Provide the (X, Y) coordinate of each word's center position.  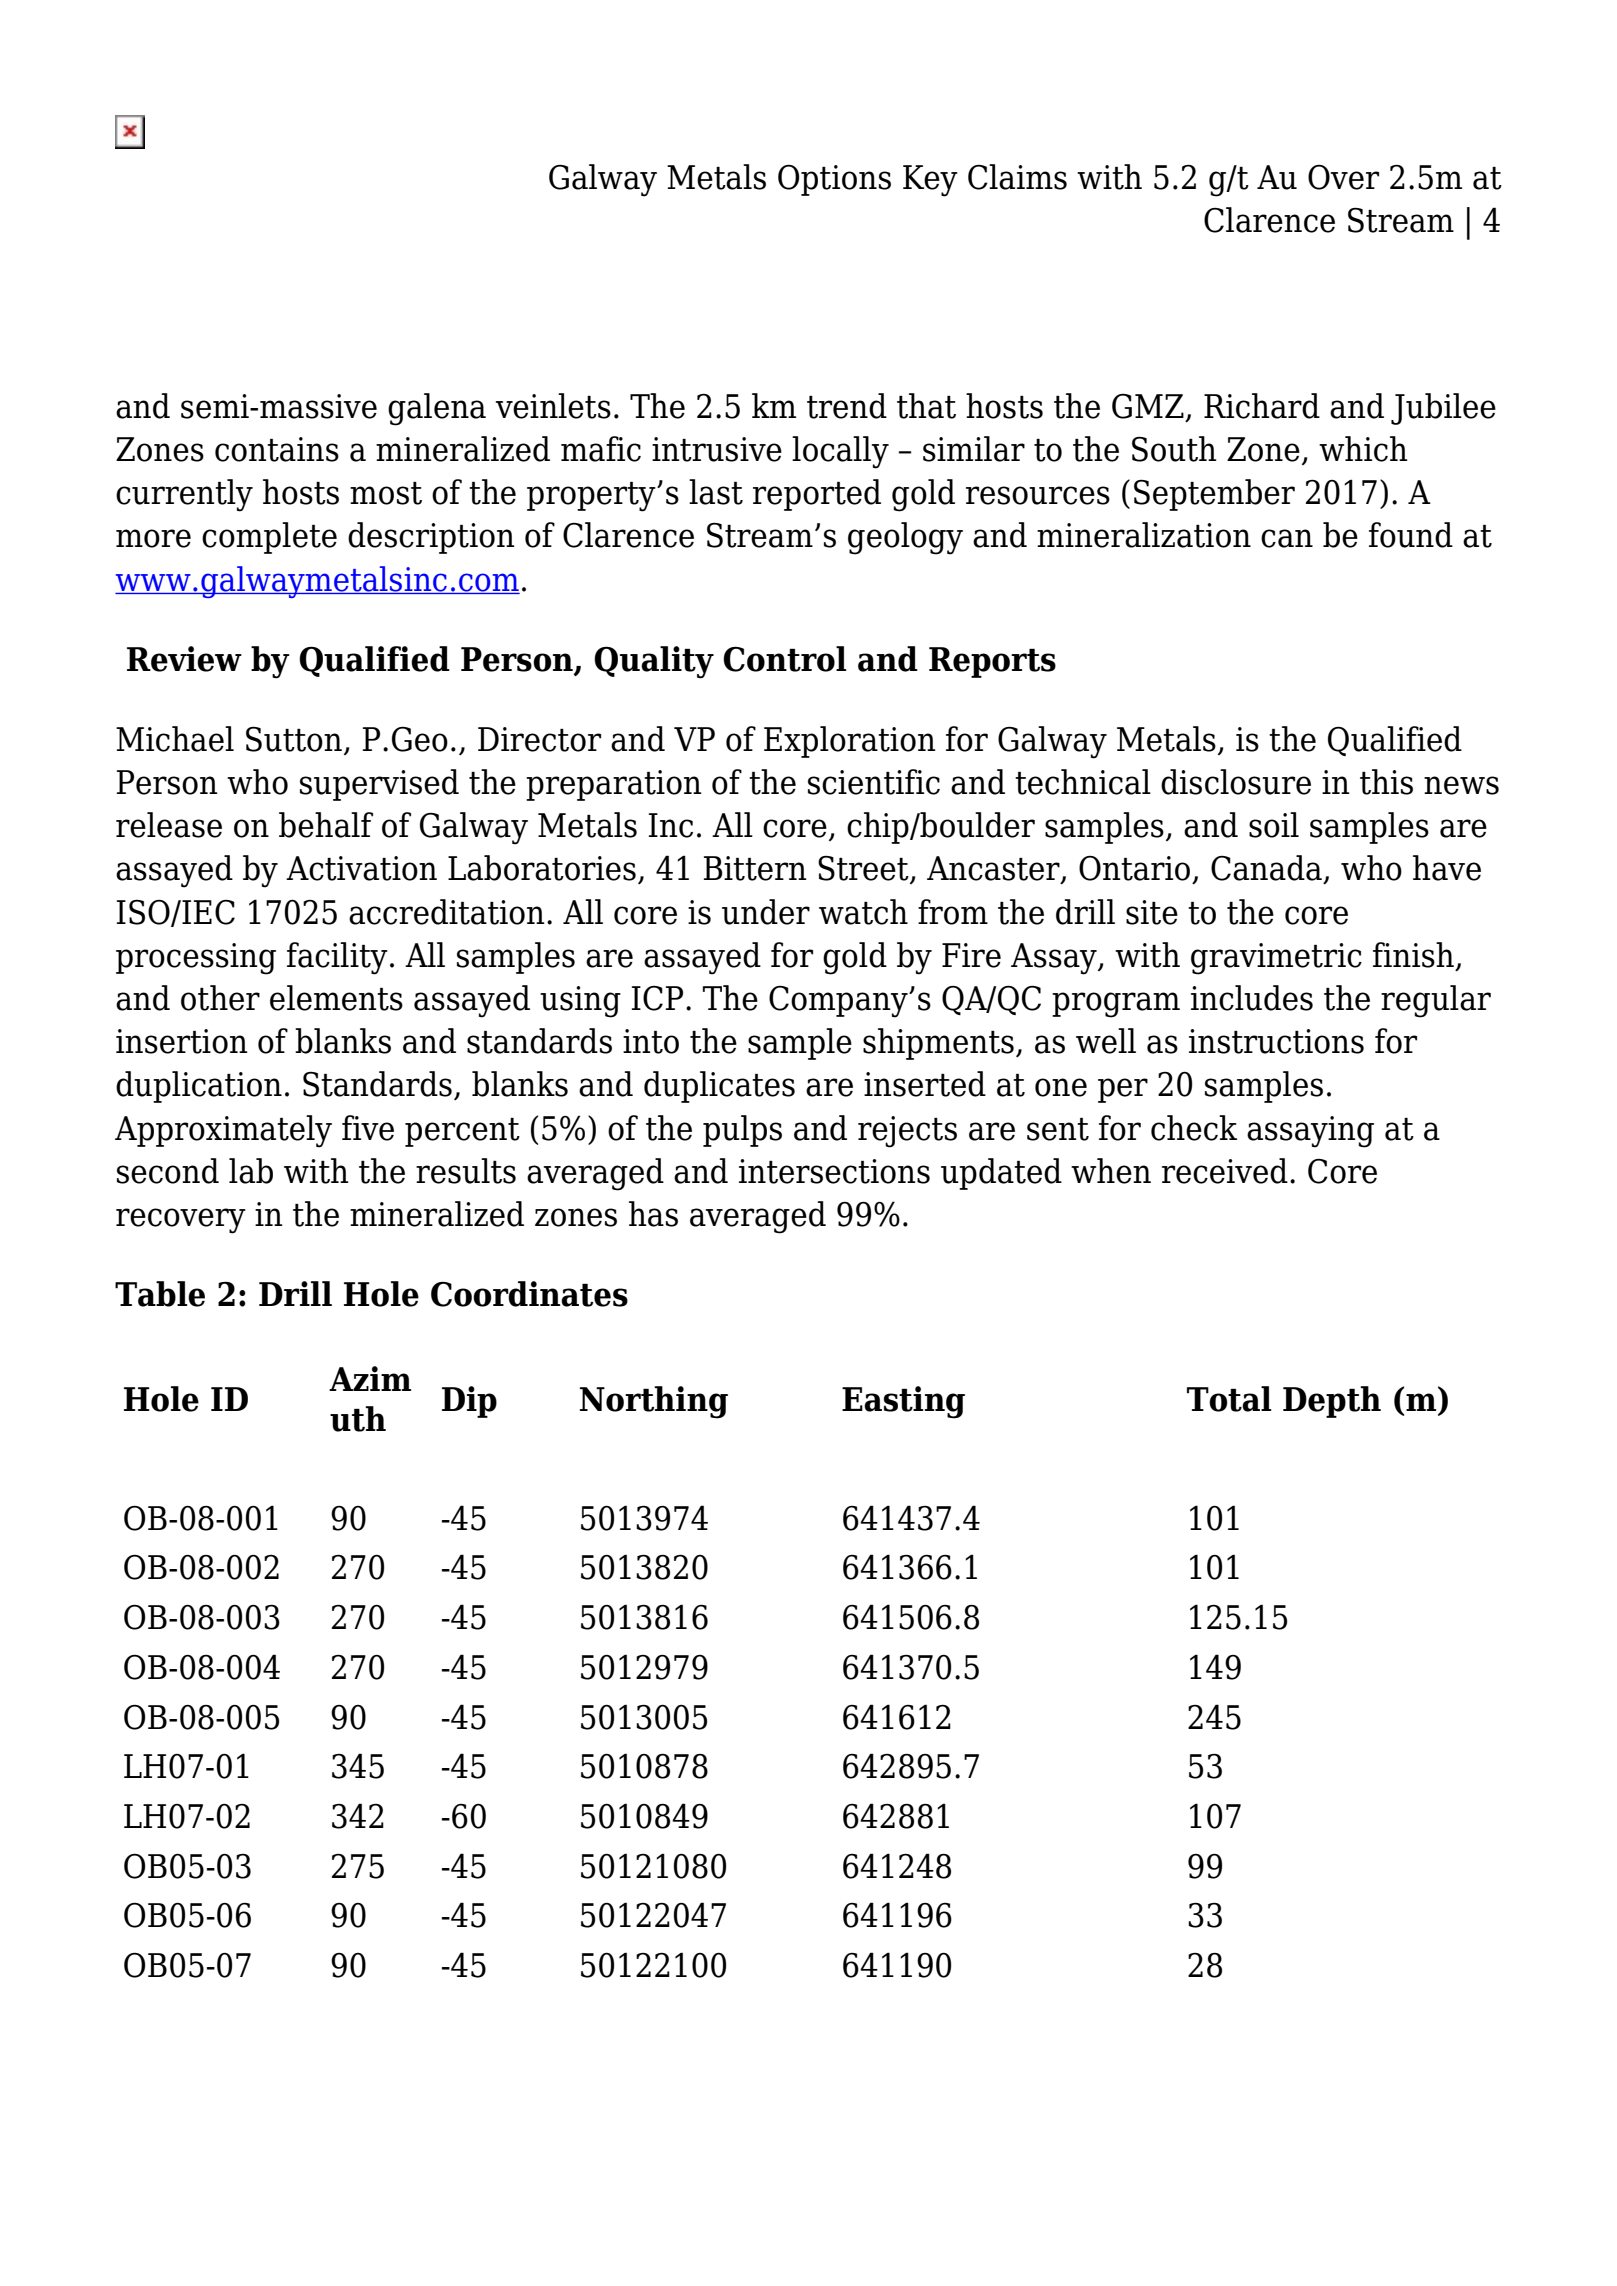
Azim (370, 1378)
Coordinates (529, 1294)
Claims (1017, 177)
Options (834, 180)
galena (437, 409)
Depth (1332, 1402)
